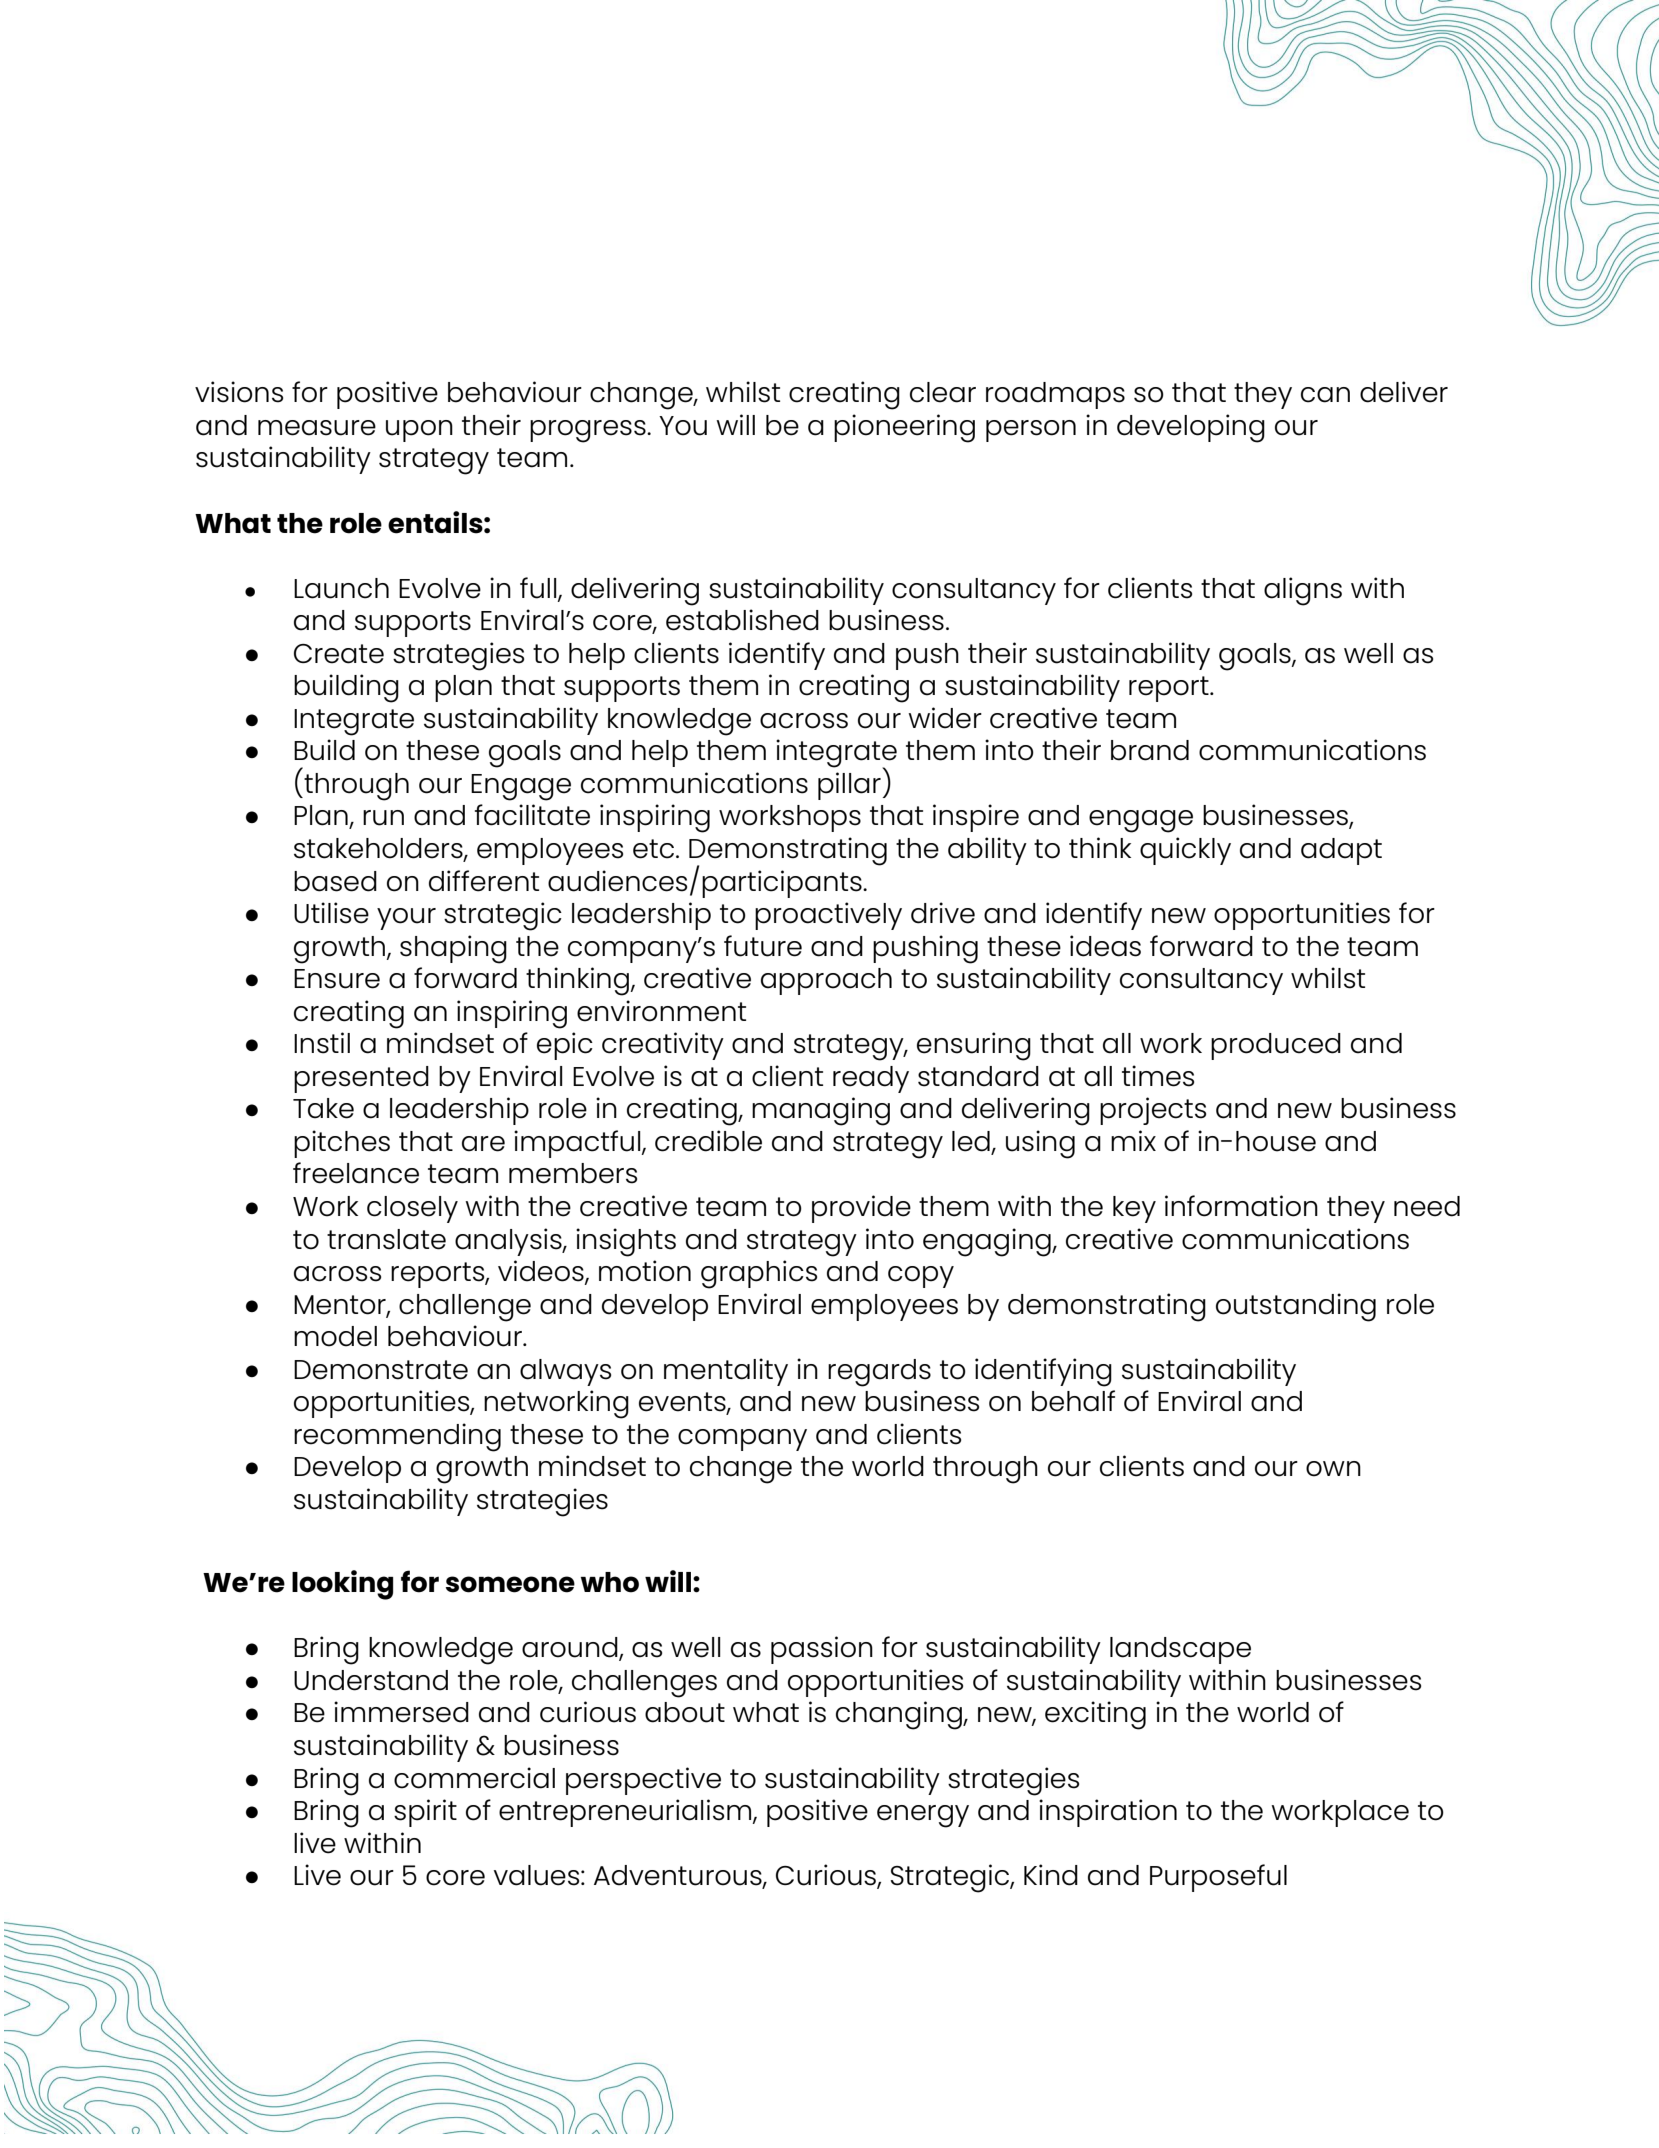  I want to click on pioneering, so click(904, 428).
